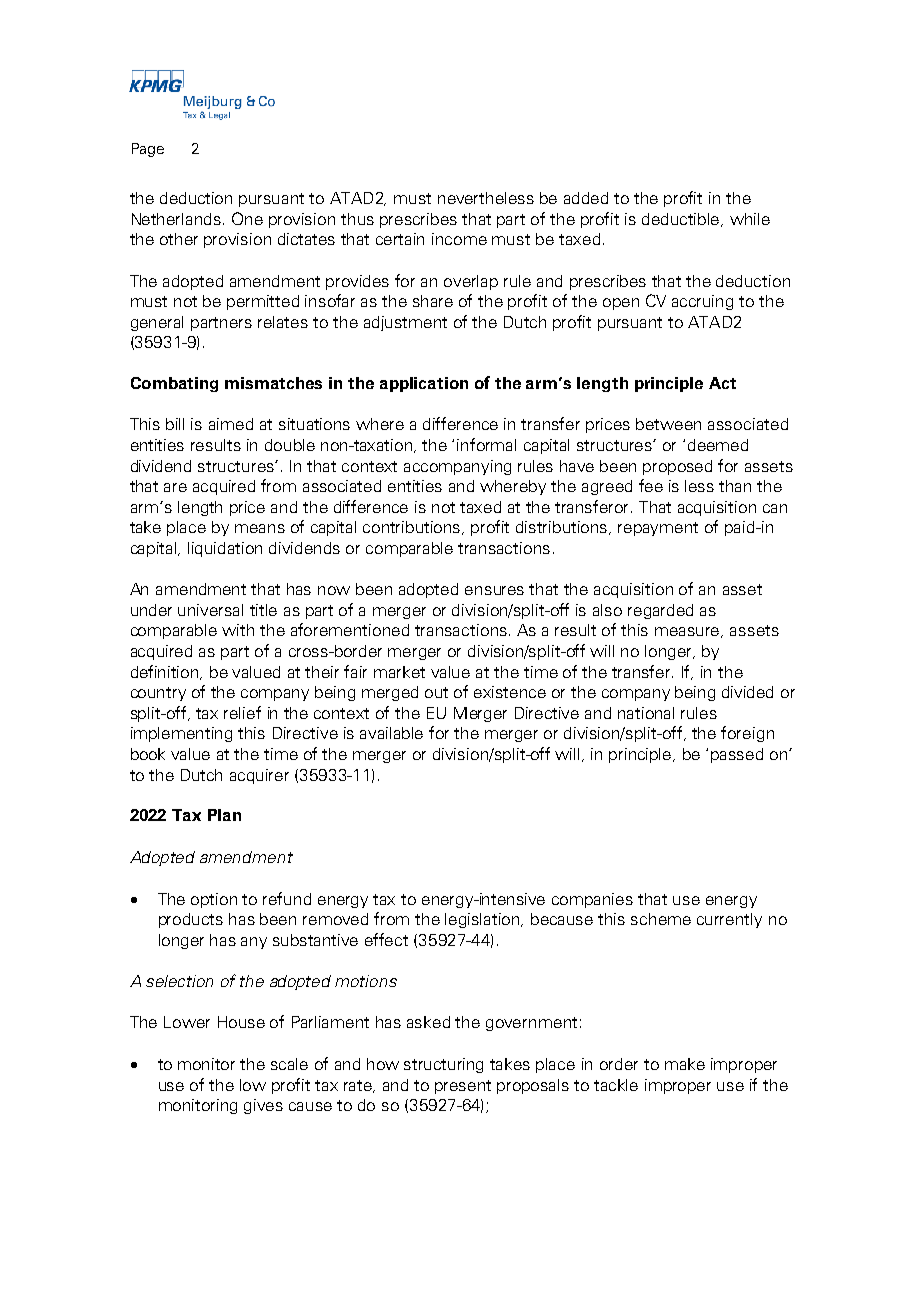 The image size is (924, 1308). What do you see at coordinates (263, 1106) in the screenshot?
I see `gives` at bounding box center [263, 1106].
